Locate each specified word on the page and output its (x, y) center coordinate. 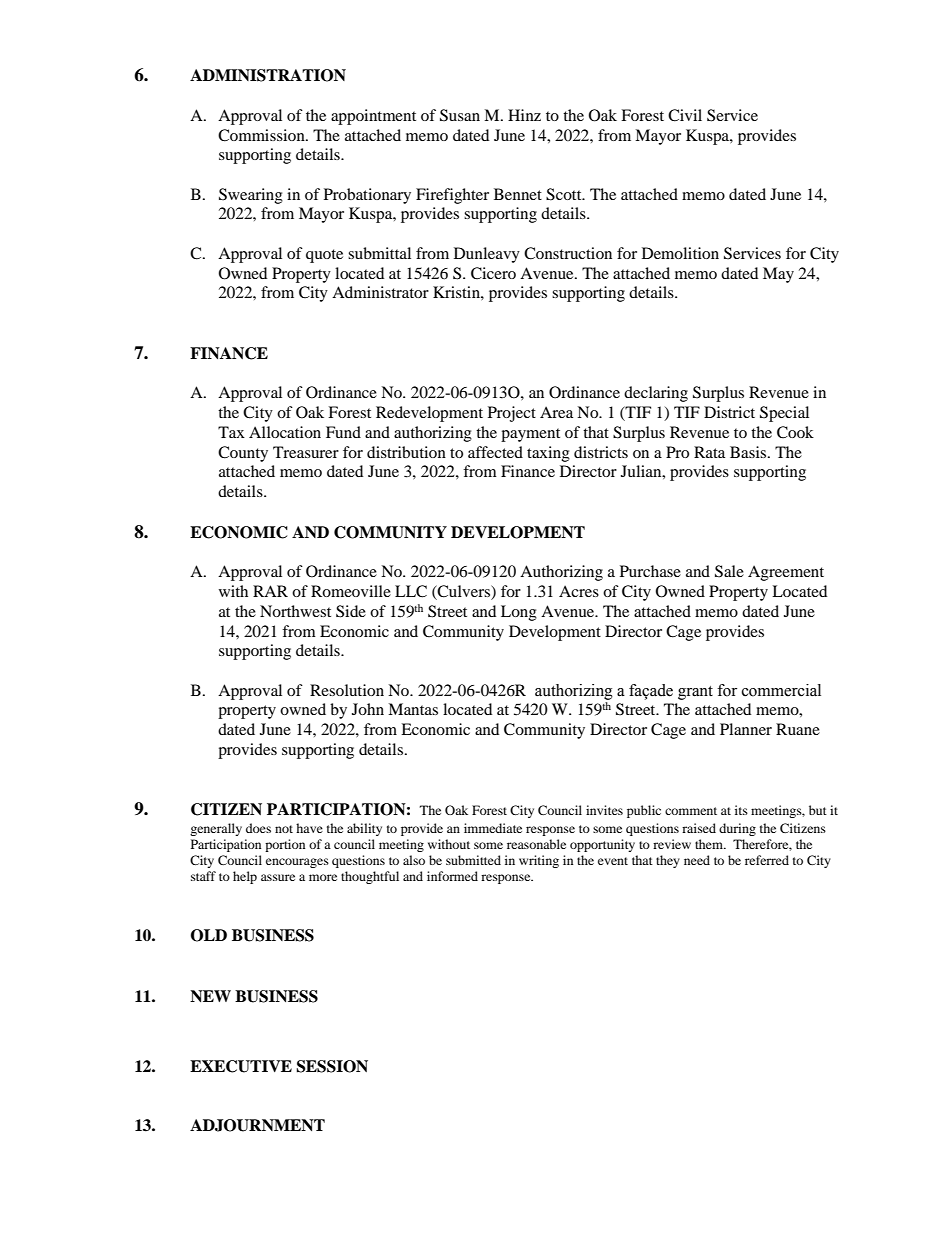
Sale (729, 571)
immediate (493, 828)
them (710, 844)
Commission (262, 135)
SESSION (332, 1066)
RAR (270, 591)
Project (512, 414)
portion (285, 845)
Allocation (285, 432)
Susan (460, 115)
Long (519, 613)
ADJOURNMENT (257, 1125)
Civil (685, 115)
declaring (656, 394)
